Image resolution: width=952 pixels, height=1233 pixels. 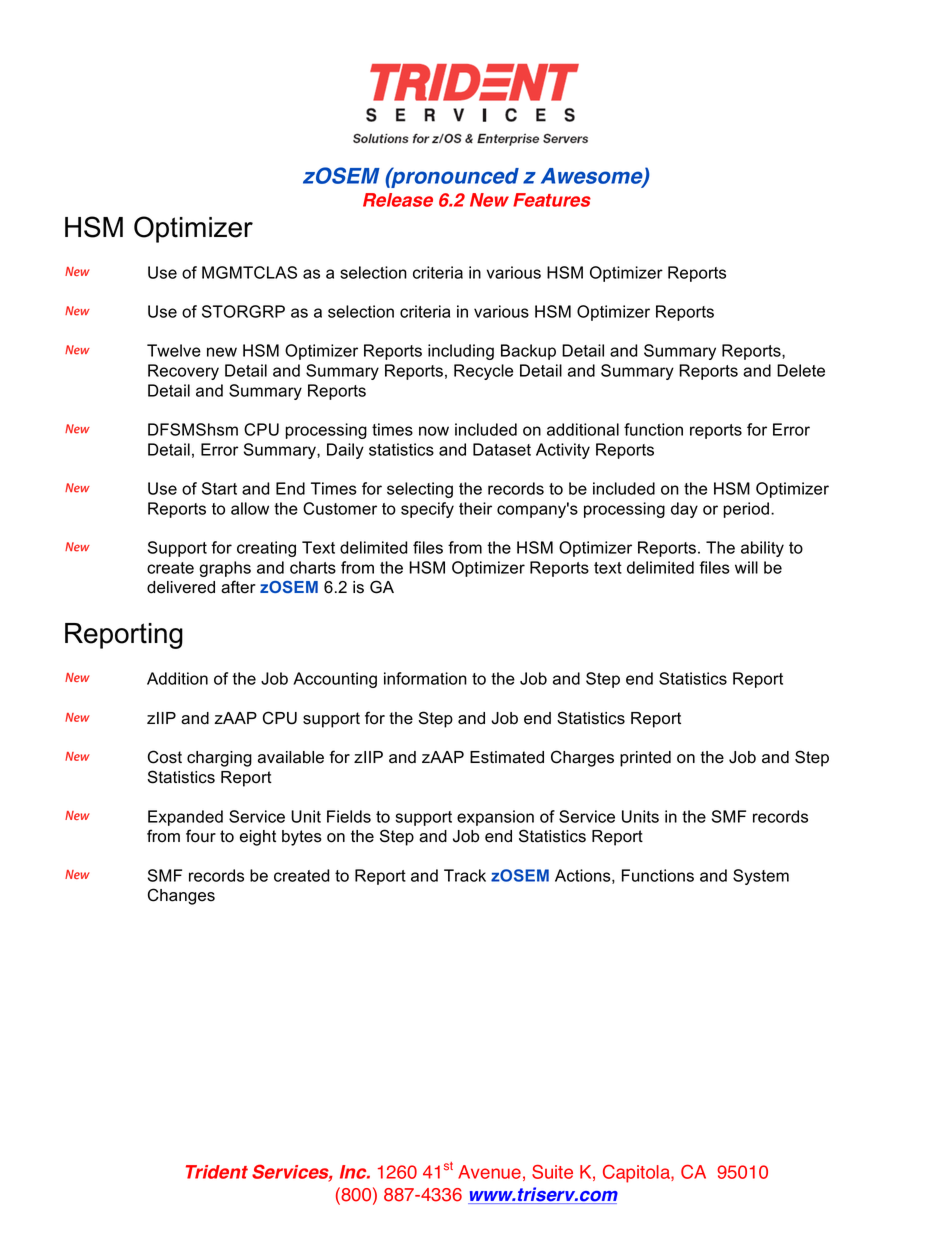 What do you see at coordinates (507, 757) in the screenshot?
I see `Estimated` at bounding box center [507, 757].
